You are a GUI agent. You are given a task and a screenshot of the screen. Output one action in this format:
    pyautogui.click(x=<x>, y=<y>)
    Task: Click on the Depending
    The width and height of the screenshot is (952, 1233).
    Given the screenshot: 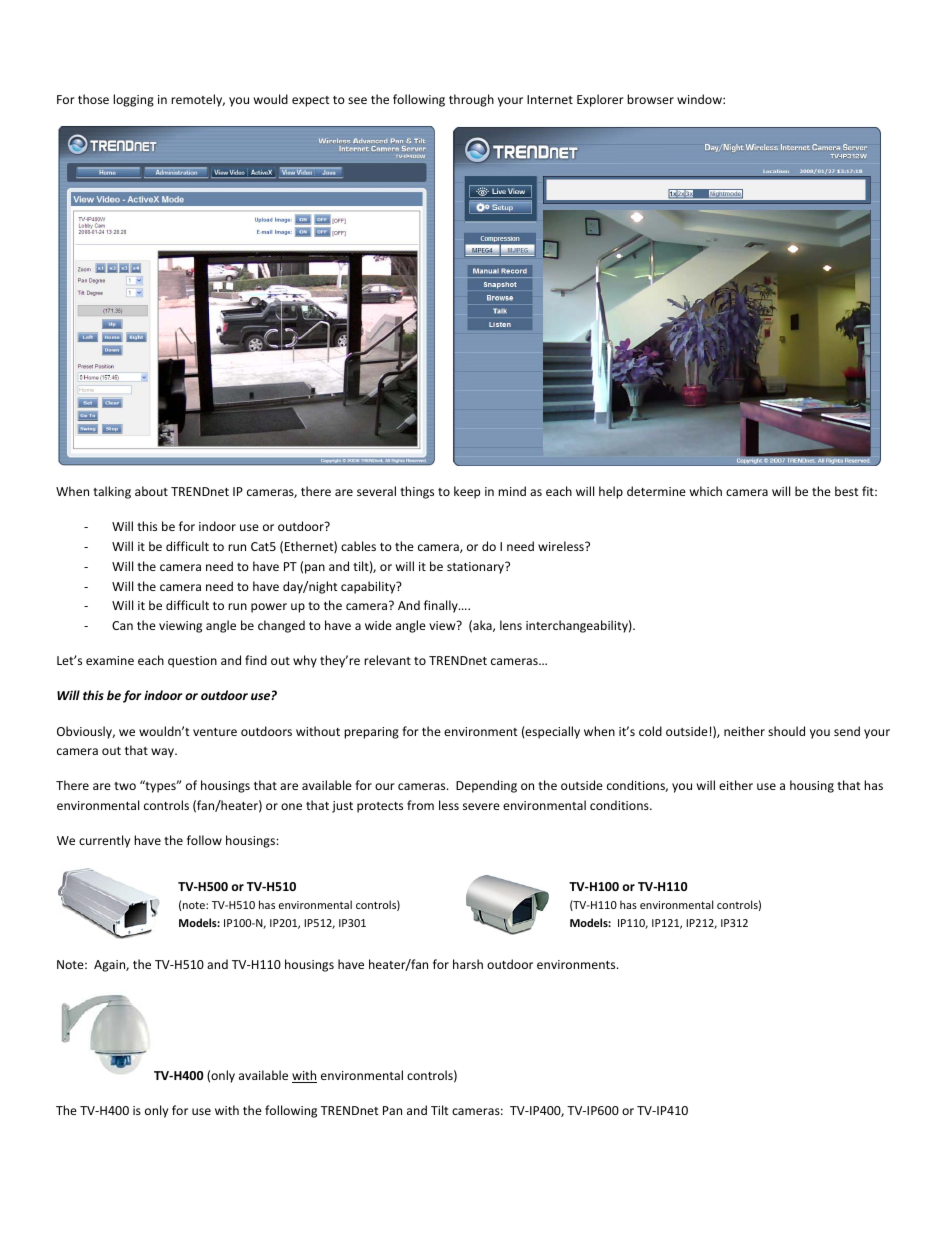 What is the action you would take?
    pyautogui.click(x=486, y=786)
